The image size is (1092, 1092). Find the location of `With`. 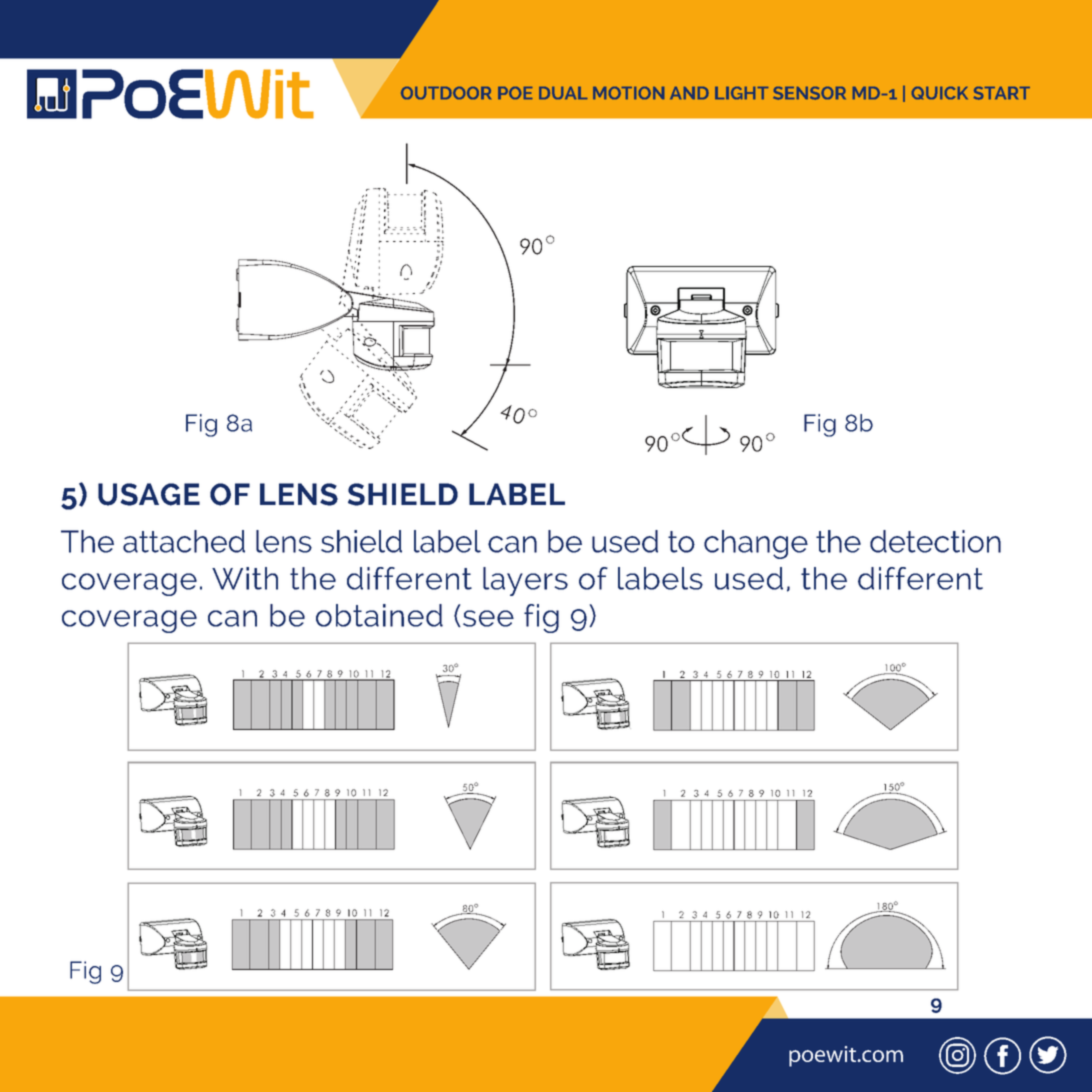

With is located at coordinates (245, 578).
